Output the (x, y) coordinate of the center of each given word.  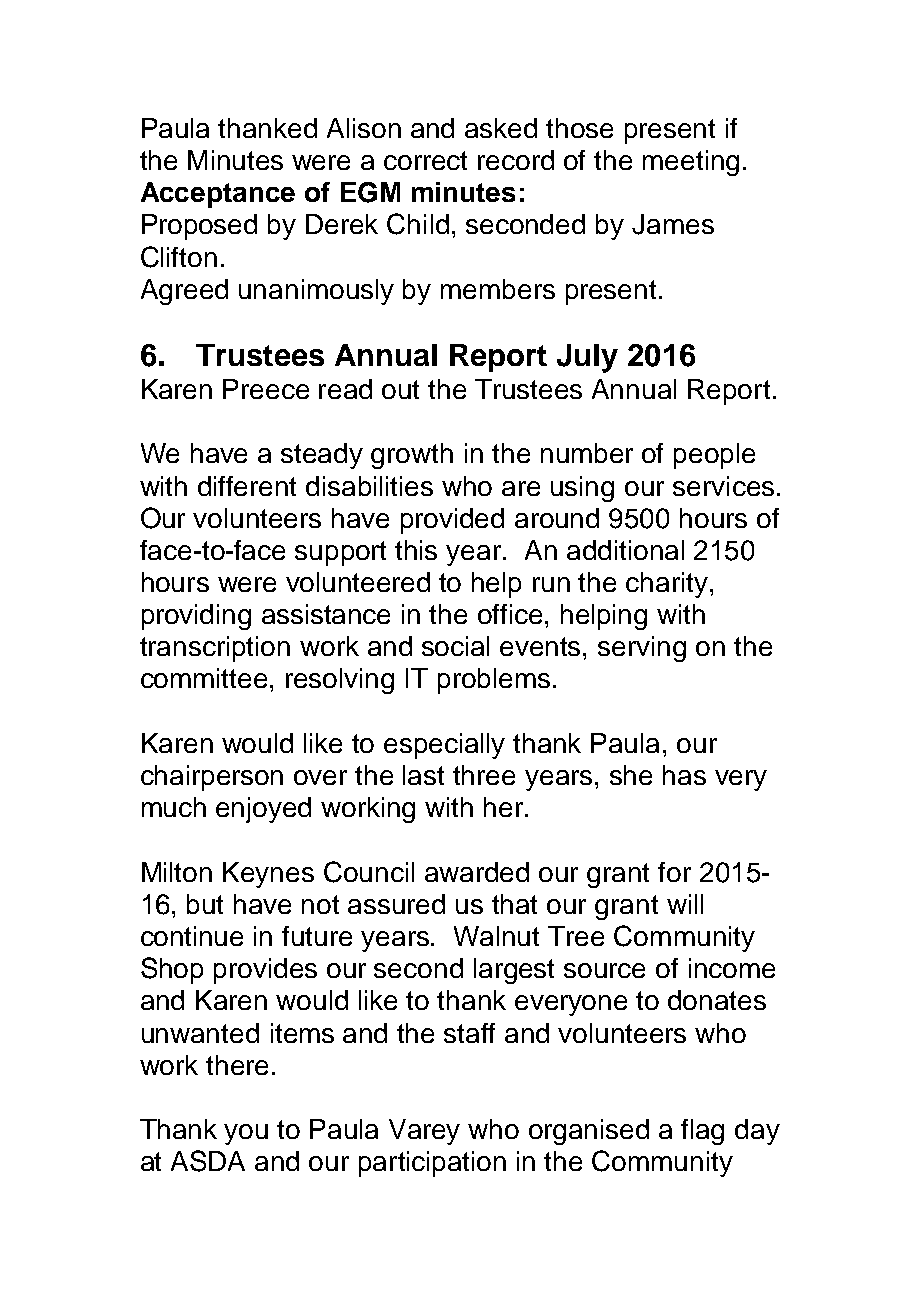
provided (452, 521)
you (246, 1134)
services (723, 486)
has (684, 775)
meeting (691, 163)
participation (432, 1164)
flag (702, 1132)
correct (425, 160)
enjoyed (263, 810)
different (247, 486)
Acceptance (218, 195)
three (484, 775)
